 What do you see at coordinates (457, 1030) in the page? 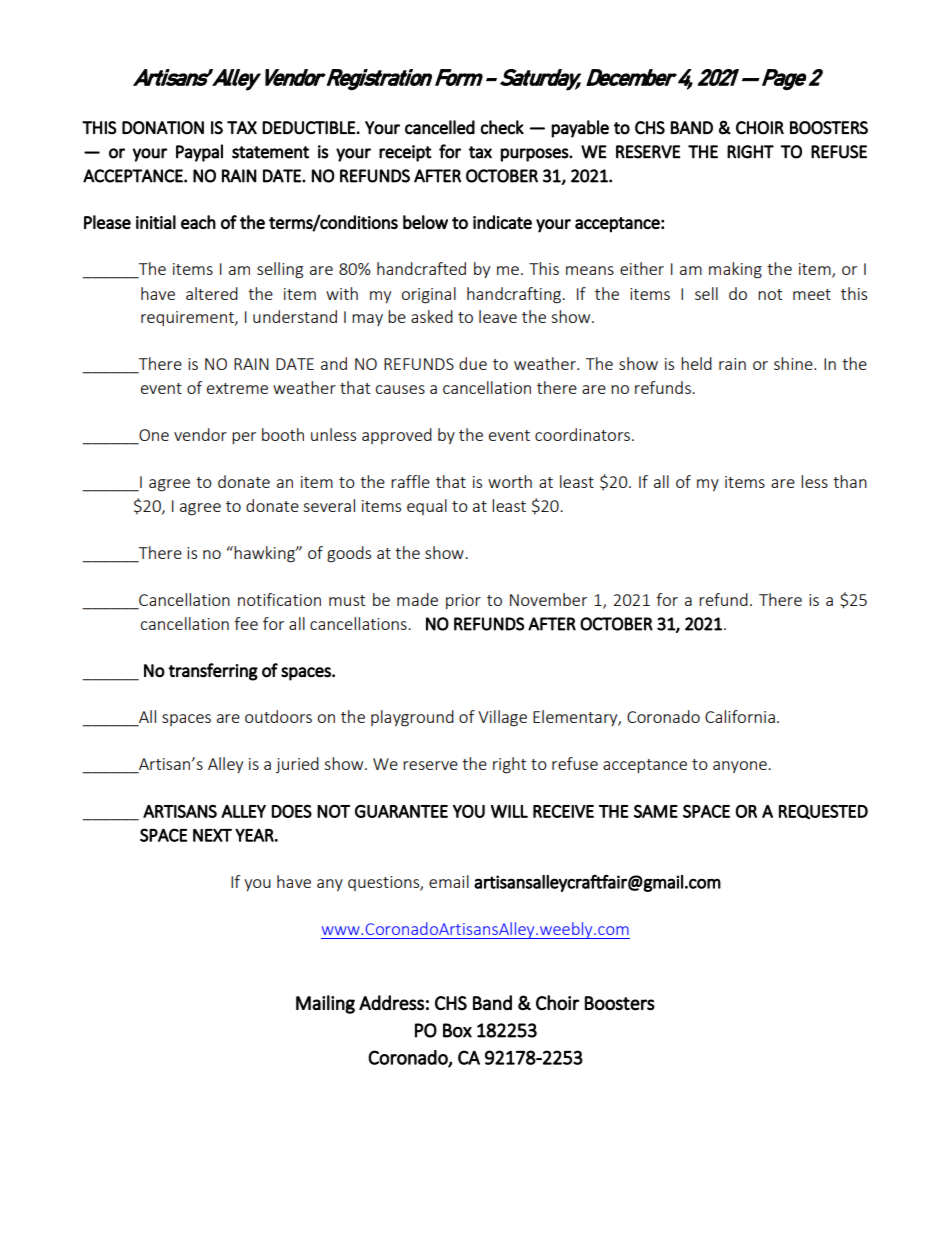
I see `Box` at bounding box center [457, 1030].
